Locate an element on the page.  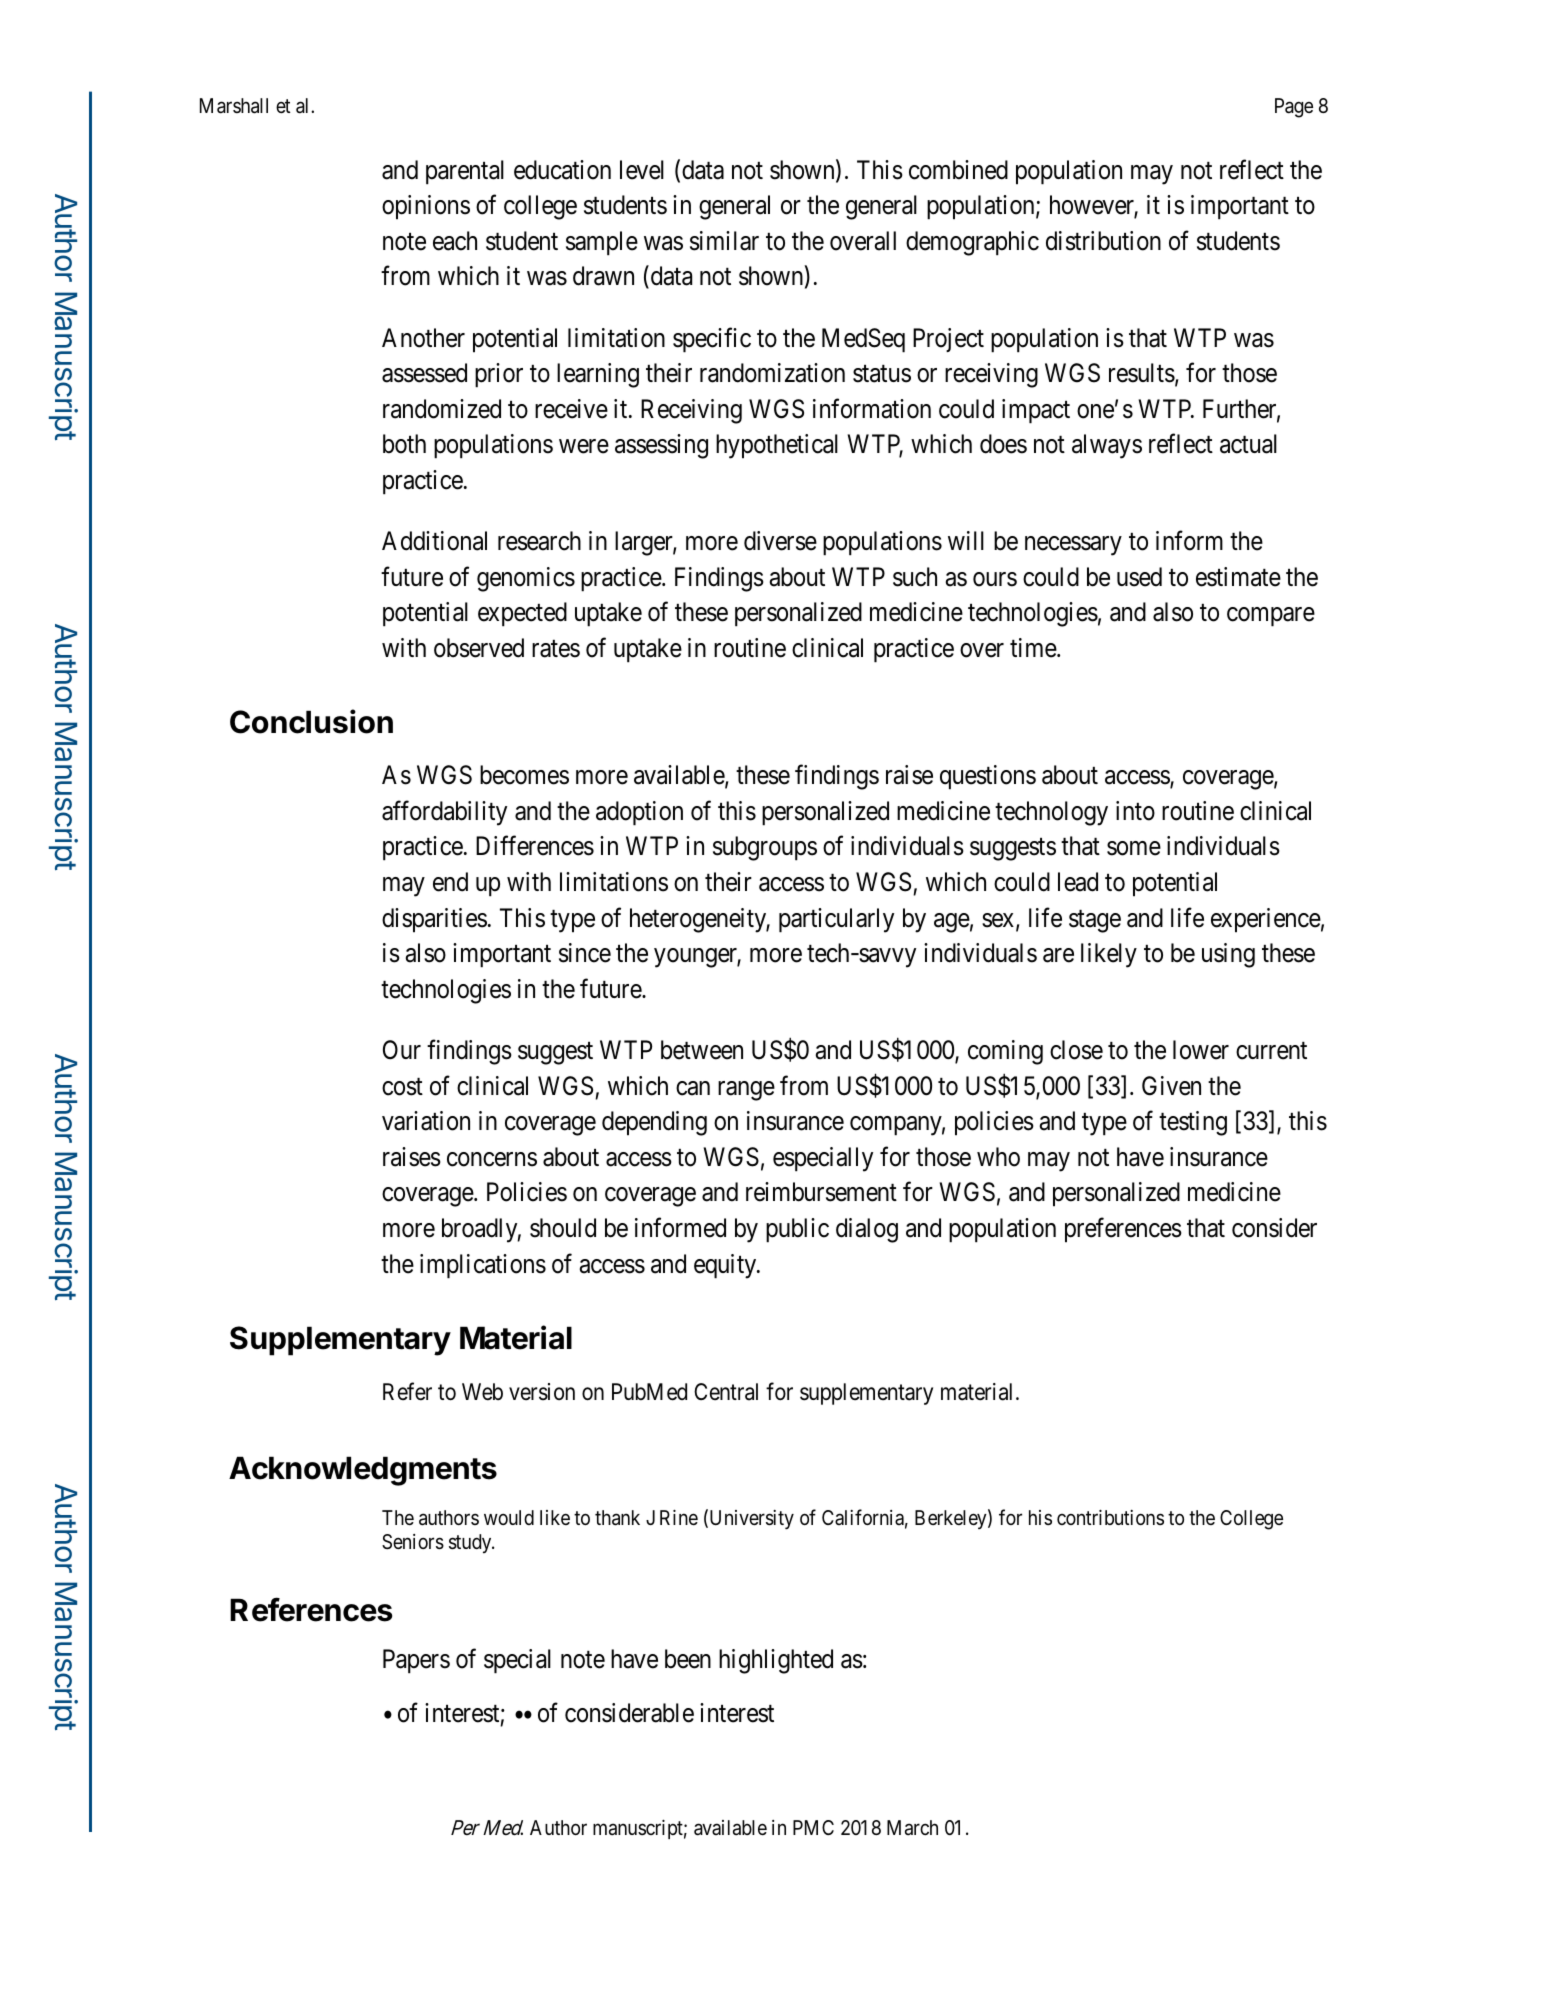
particularly is located at coordinates (836, 920).
